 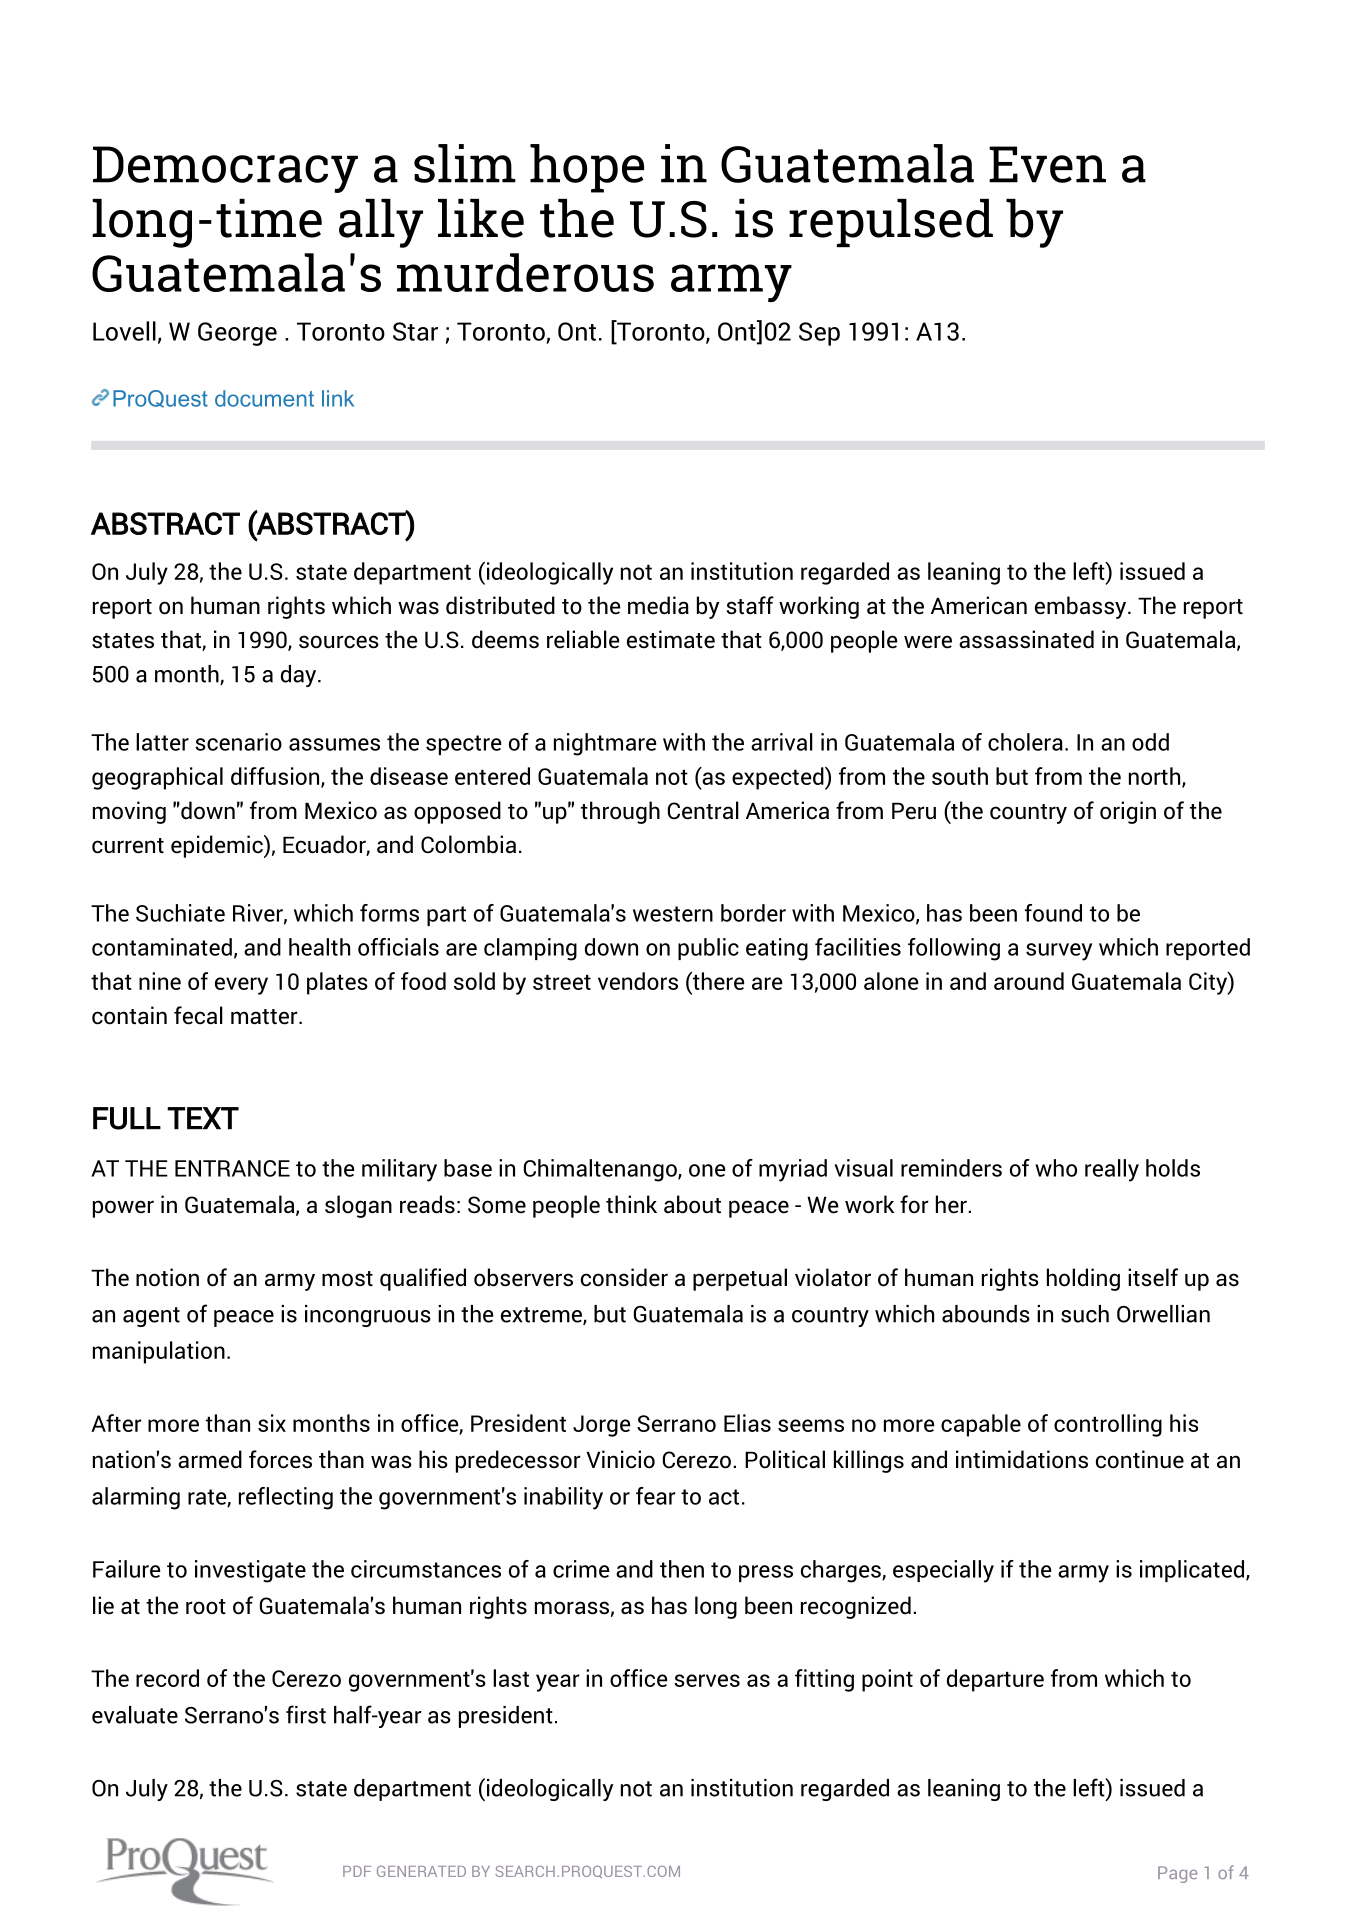 I want to click on serves, so click(x=707, y=1680).
